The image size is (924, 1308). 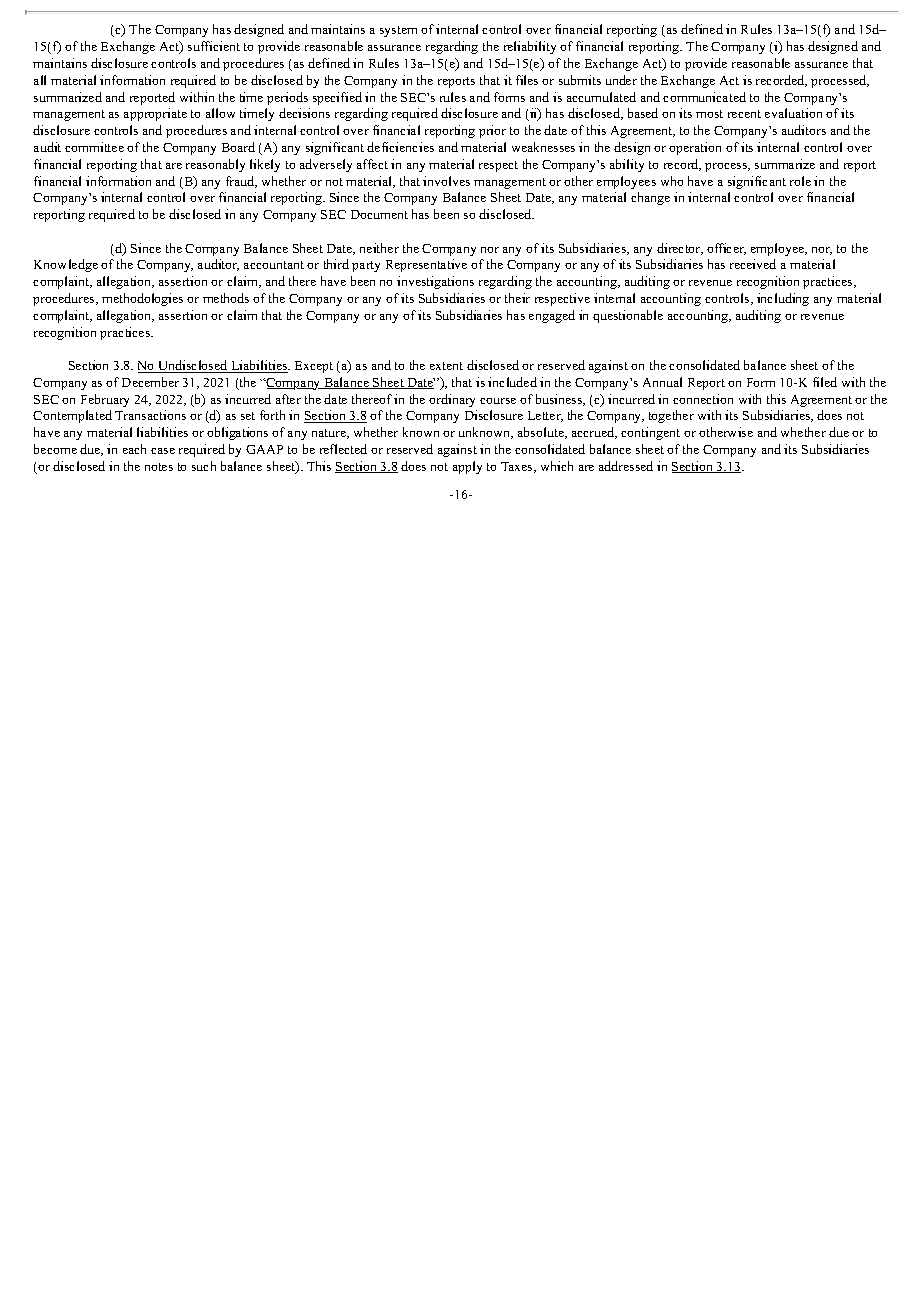 I want to click on system, so click(x=398, y=31).
